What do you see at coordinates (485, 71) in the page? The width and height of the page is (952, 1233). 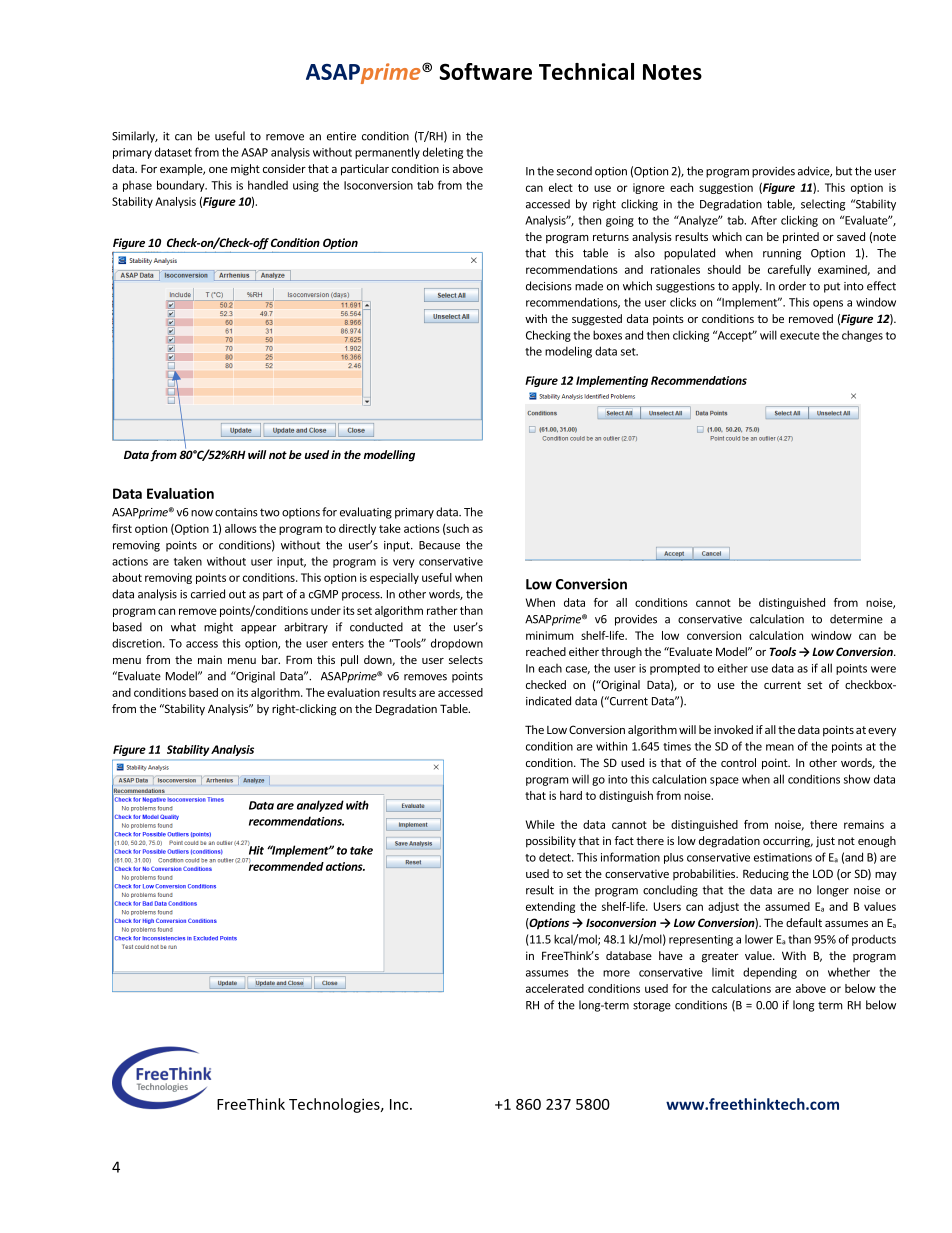 I see `Software` at bounding box center [485, 71].
